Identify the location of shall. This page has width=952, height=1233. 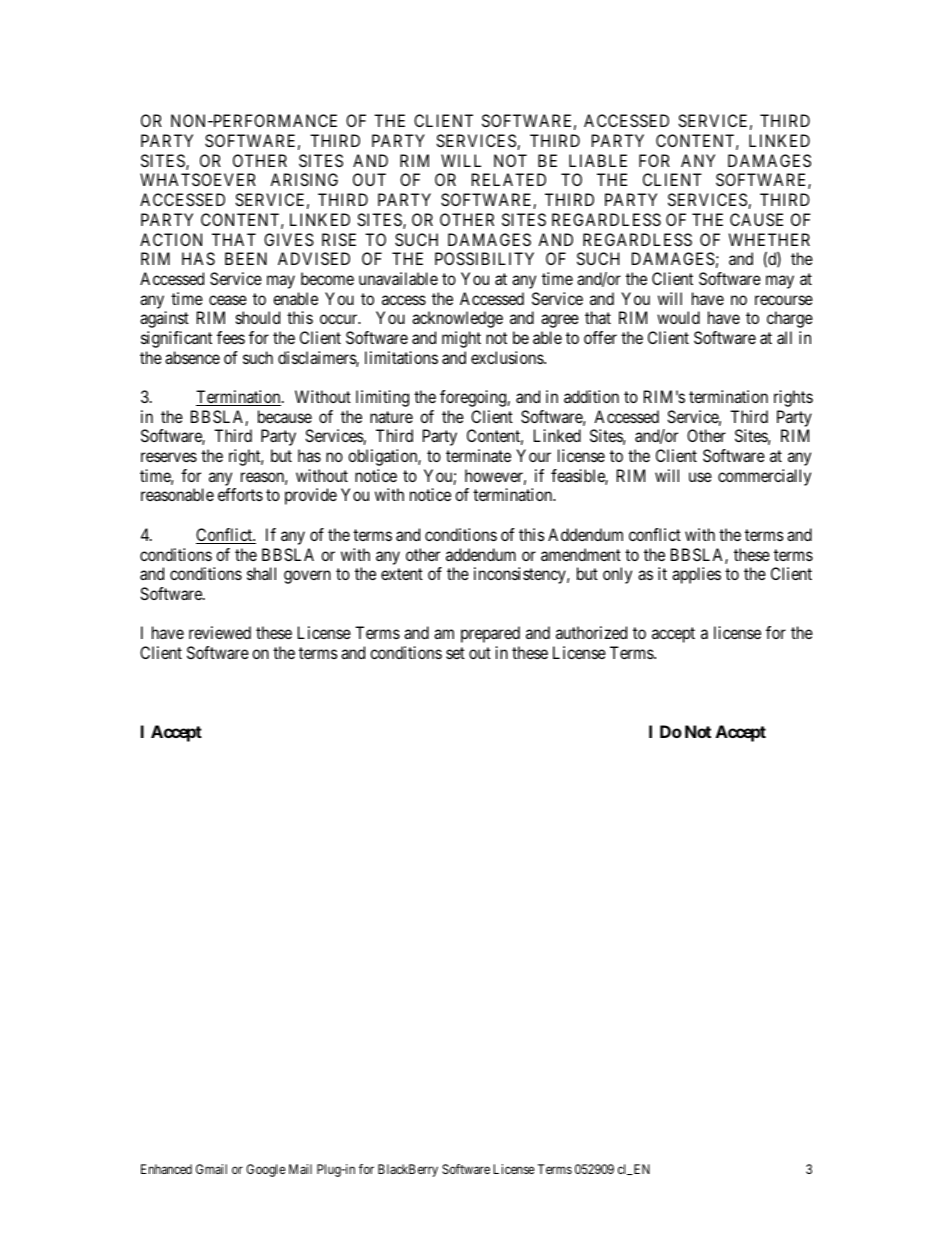
(261, 573).
